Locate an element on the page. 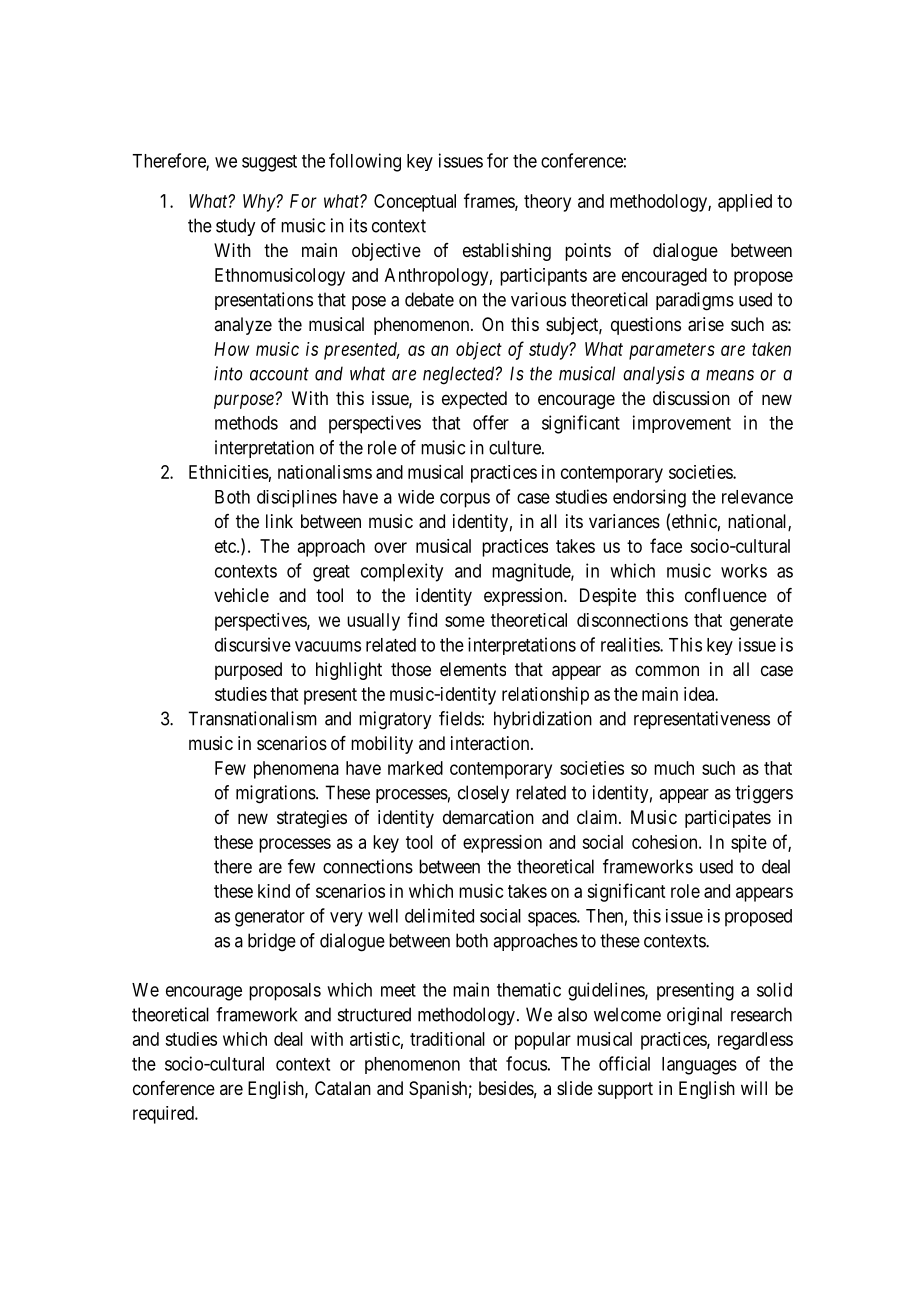 The image size is (924, 1308). applied is located at coordinates (745, 203).
